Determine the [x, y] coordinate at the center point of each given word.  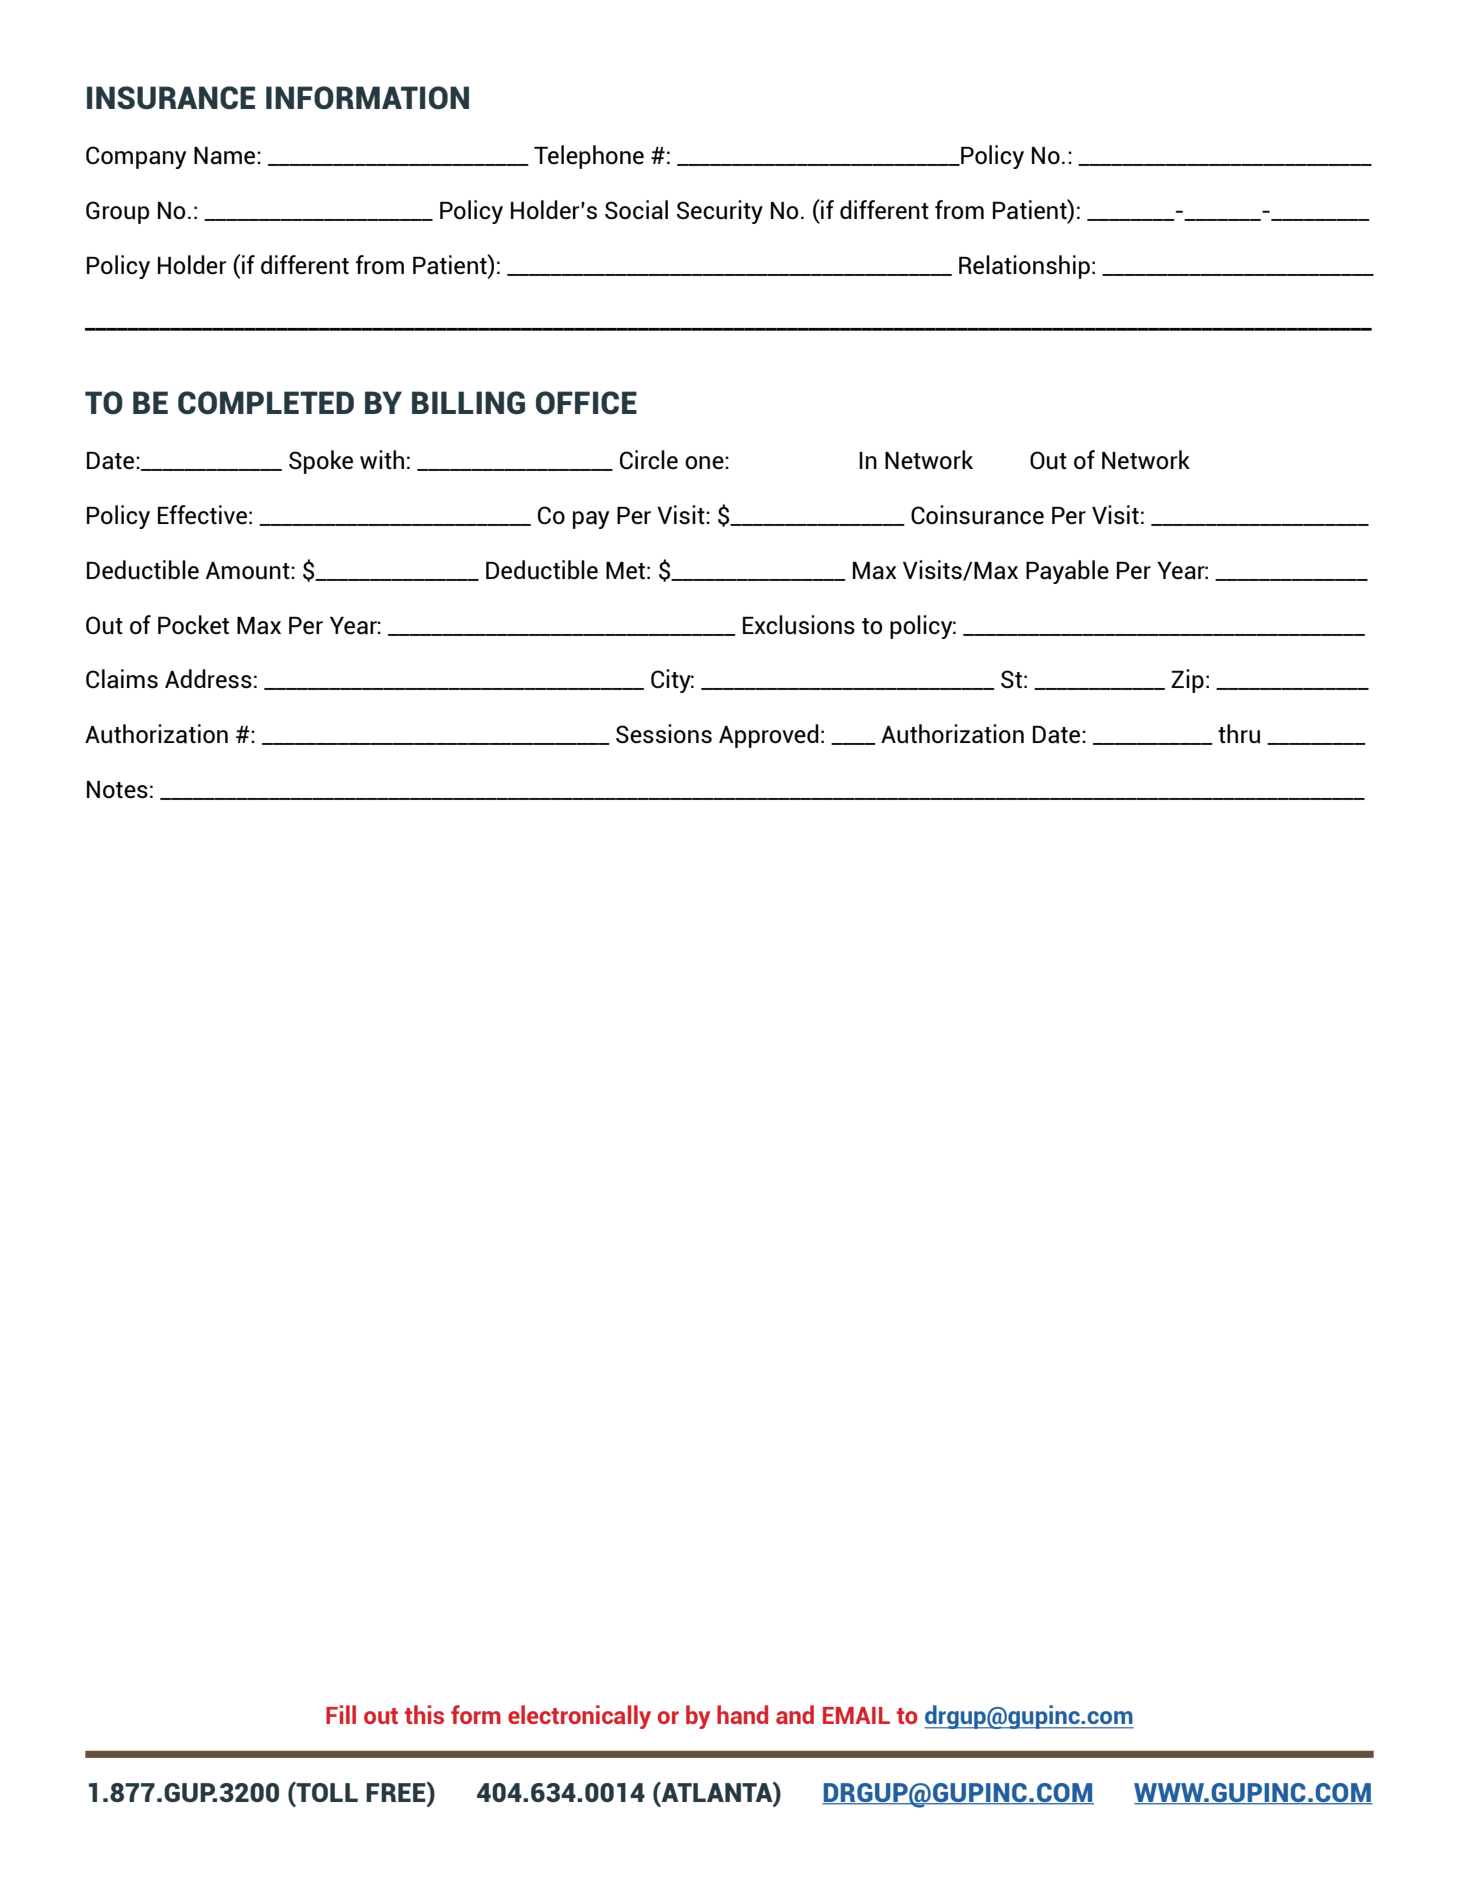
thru [1239, 734]
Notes [117, 790]
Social [636, 210]
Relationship [1024, 267]
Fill [341, 1714]
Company [136, 157]
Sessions [664, 734]
